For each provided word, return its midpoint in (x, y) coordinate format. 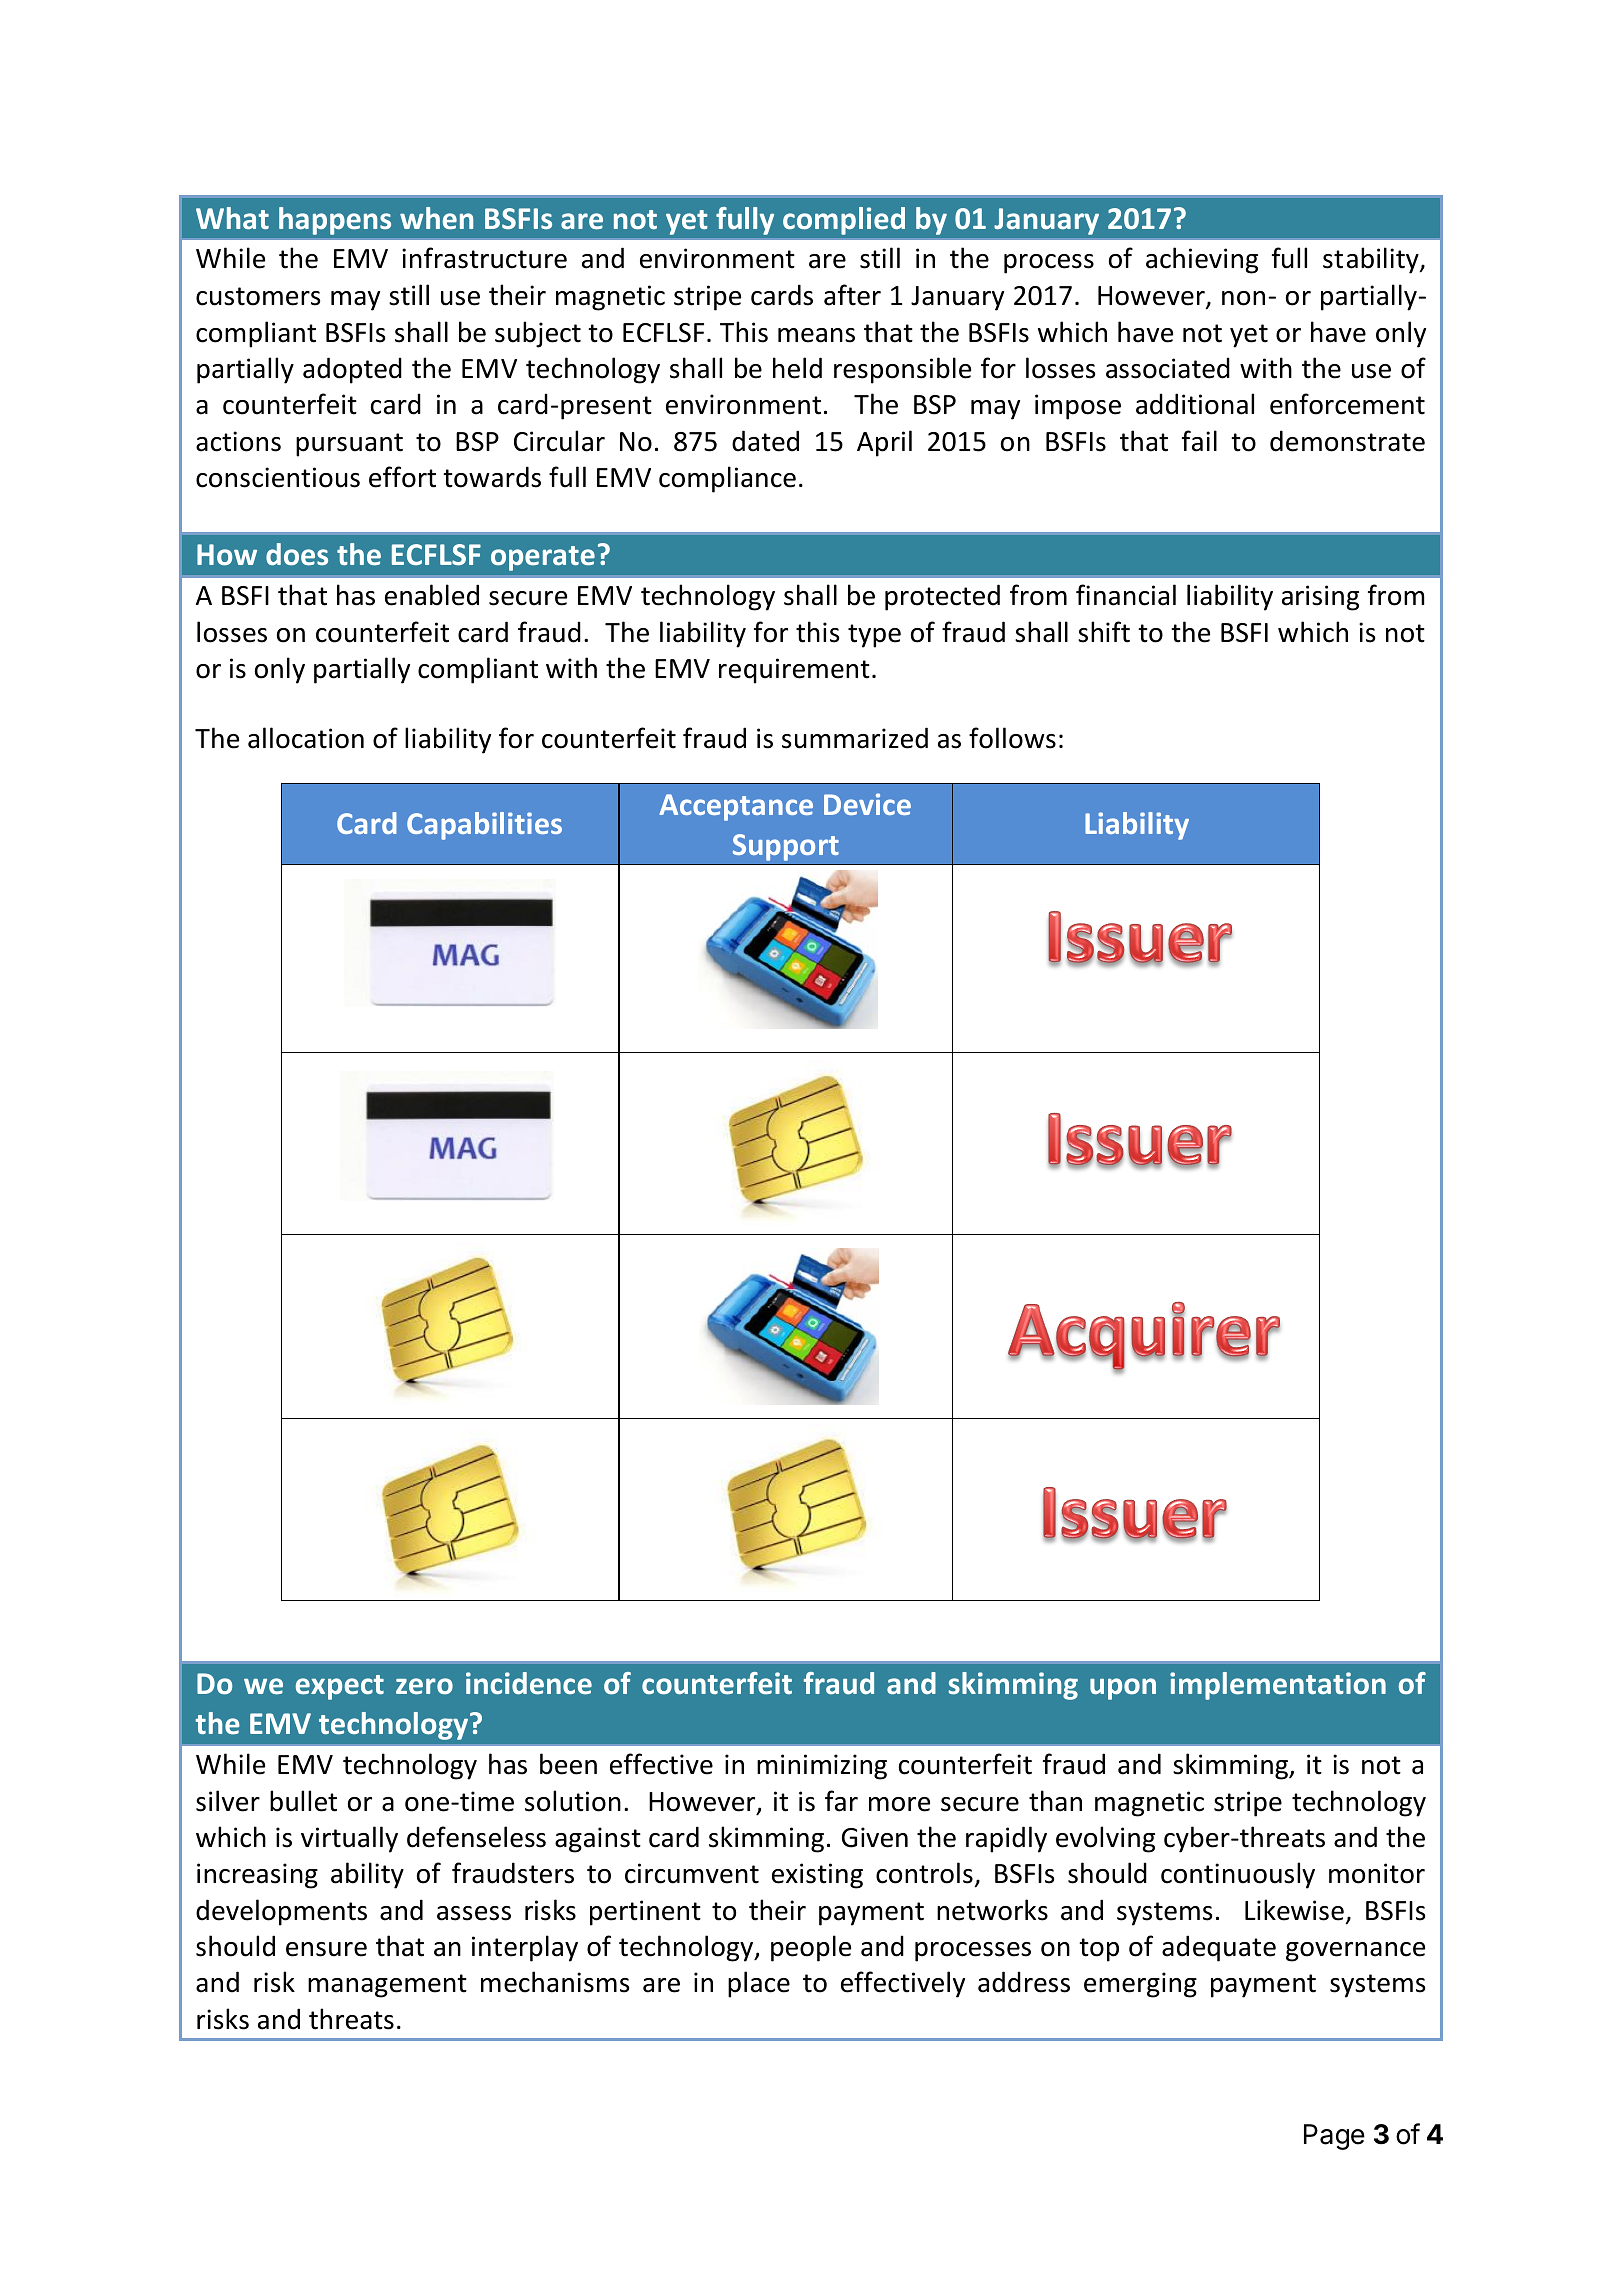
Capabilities (484, 826)
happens (335, 221)
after (852, 295)
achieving (1202, 260)
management (387, 1986)
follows (1012, 738)
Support (786, 847)
